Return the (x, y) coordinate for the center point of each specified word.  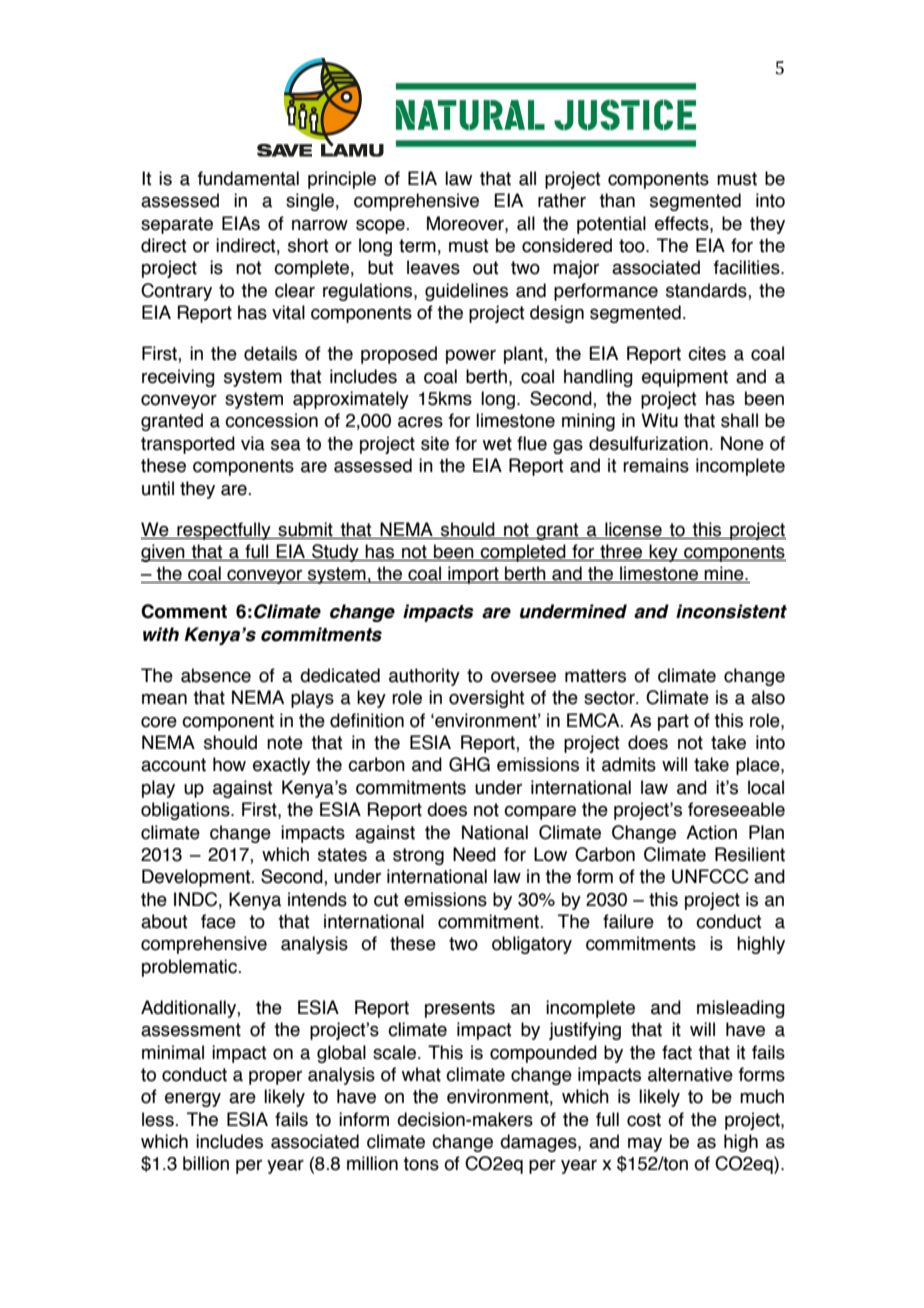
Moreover (466, 223)
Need (474, 854)
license (633, 530)
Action (711, 832)
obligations (186, 811)
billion (206, 1163)
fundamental (248, 178)
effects (683, 223)
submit (305, 530)
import (473, 575)
